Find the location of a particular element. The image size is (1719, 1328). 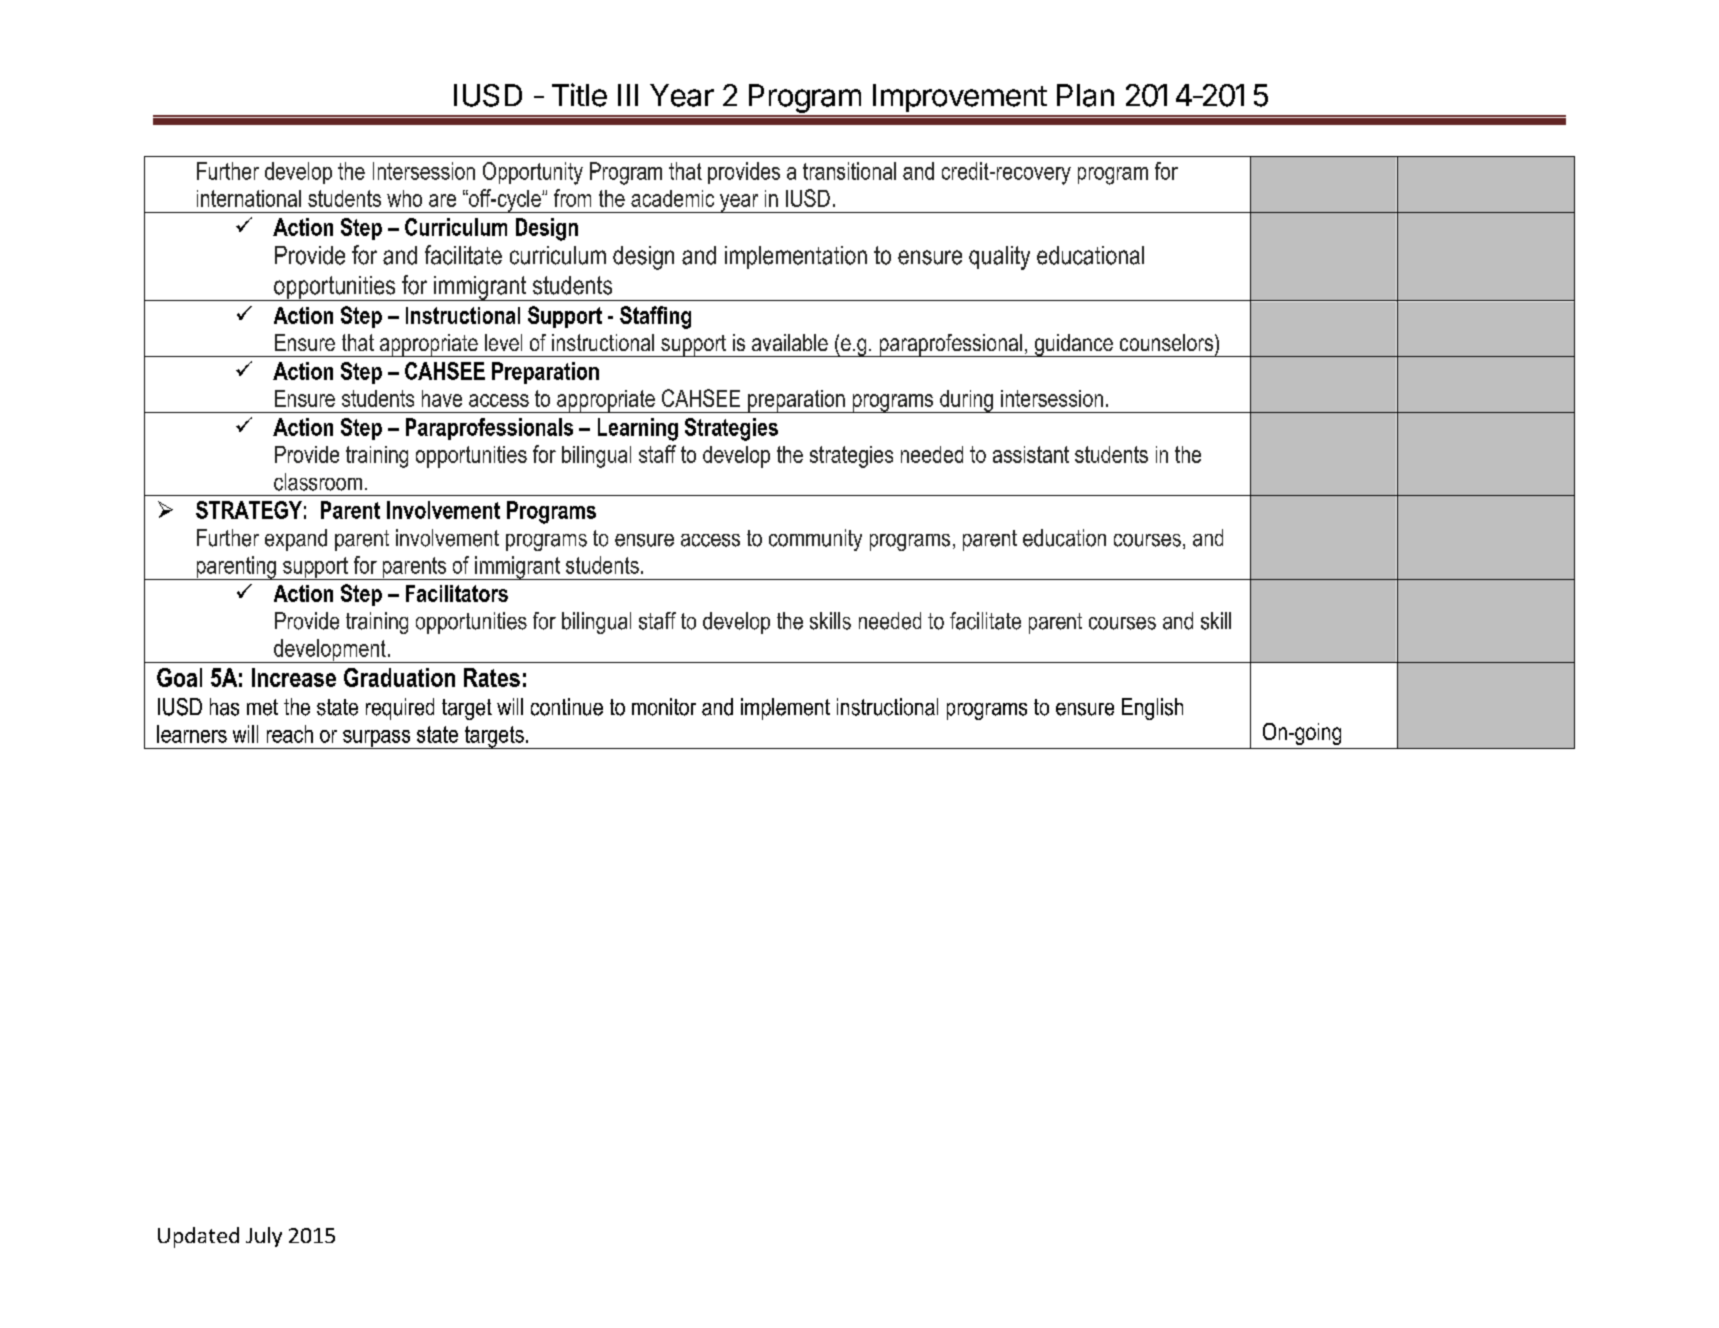

assistant is located at coordinates (1031, 454).
